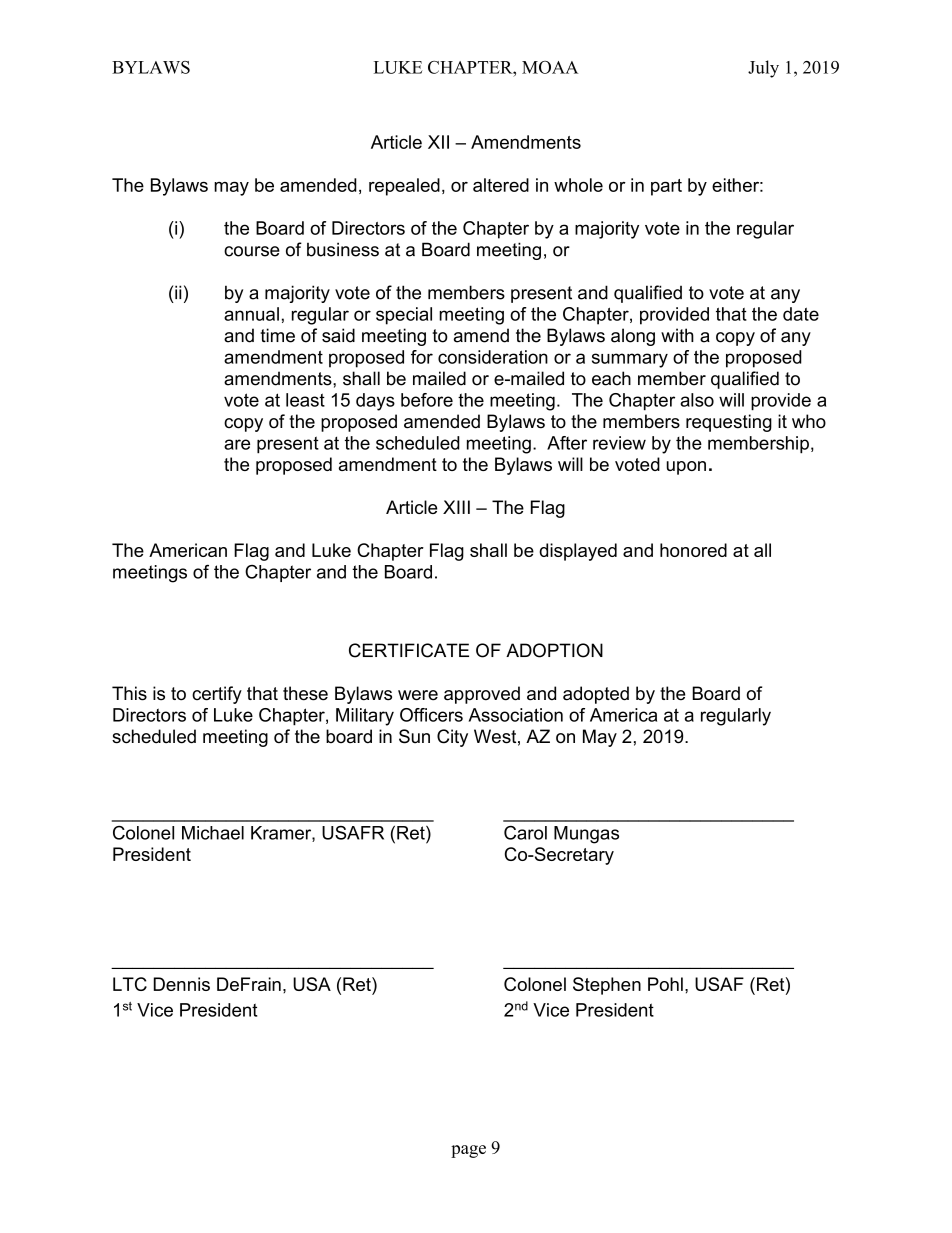 This screenshot has height=1233, width=952. What do you see at coordinates (468, 1151) in the screenshot?
I see `page` at bounding box center [468, 1151].
